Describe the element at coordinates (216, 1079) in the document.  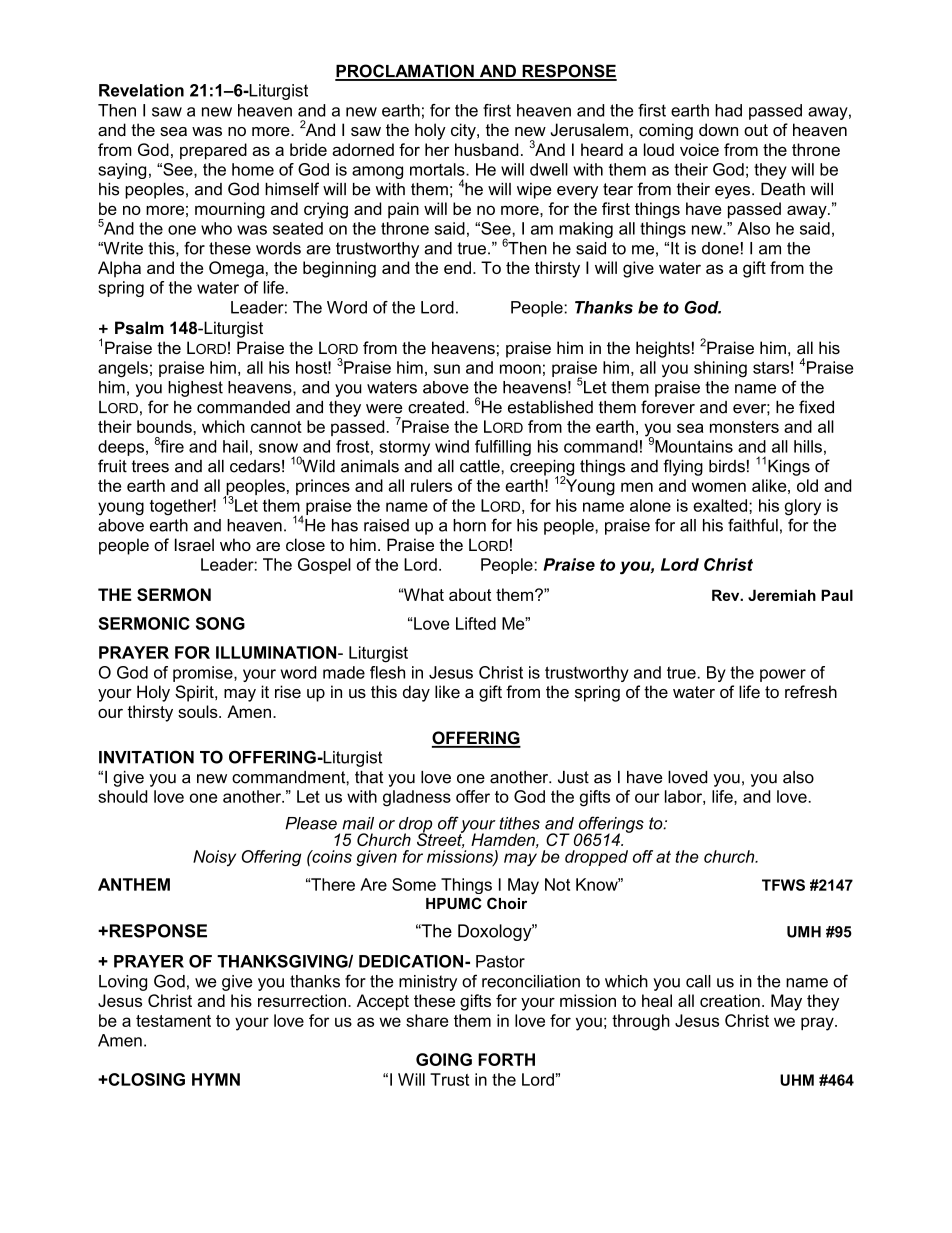
I see `HYMN` at that location.
